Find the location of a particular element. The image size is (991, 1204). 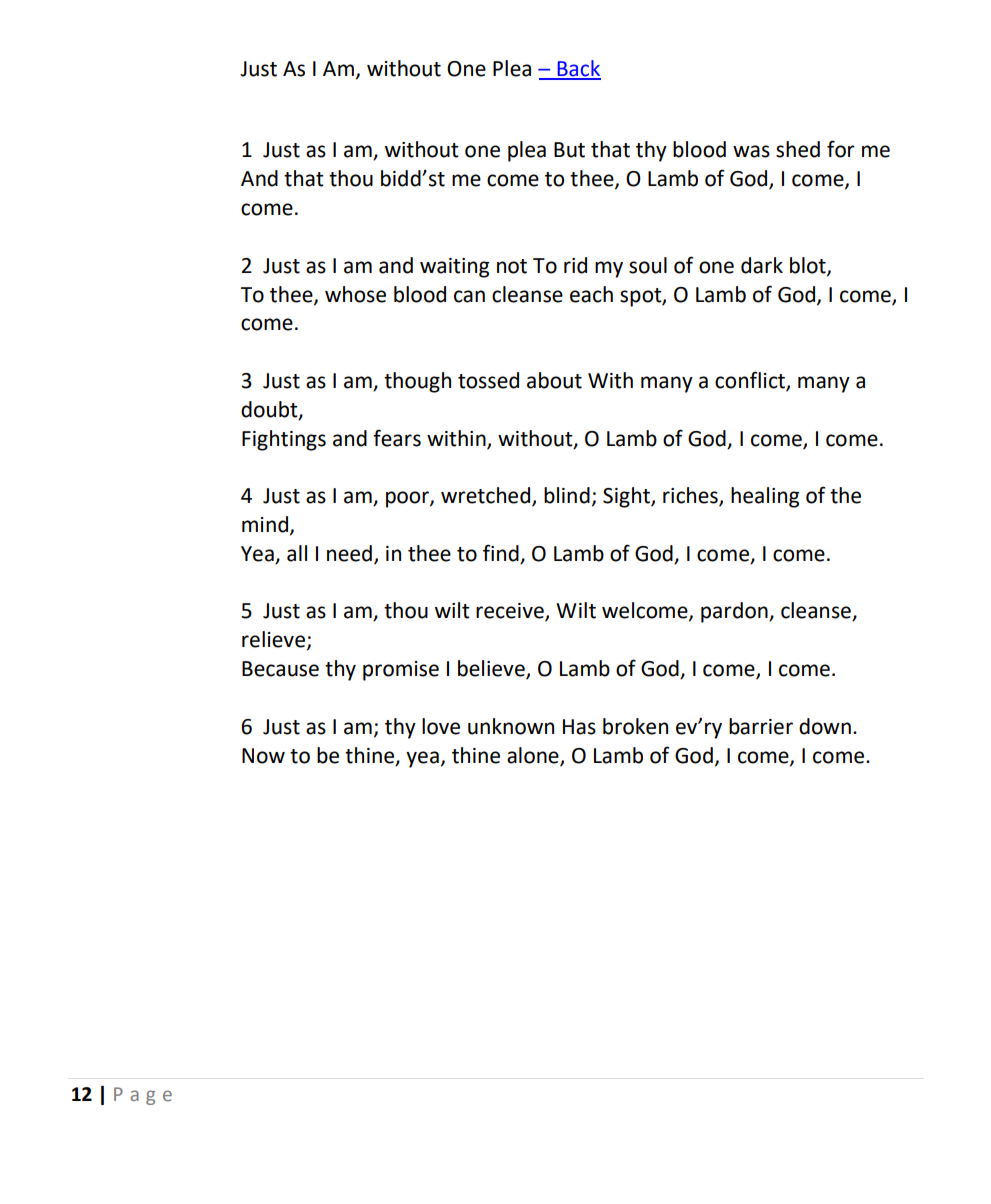

love is located at coordinates (441, 726).
